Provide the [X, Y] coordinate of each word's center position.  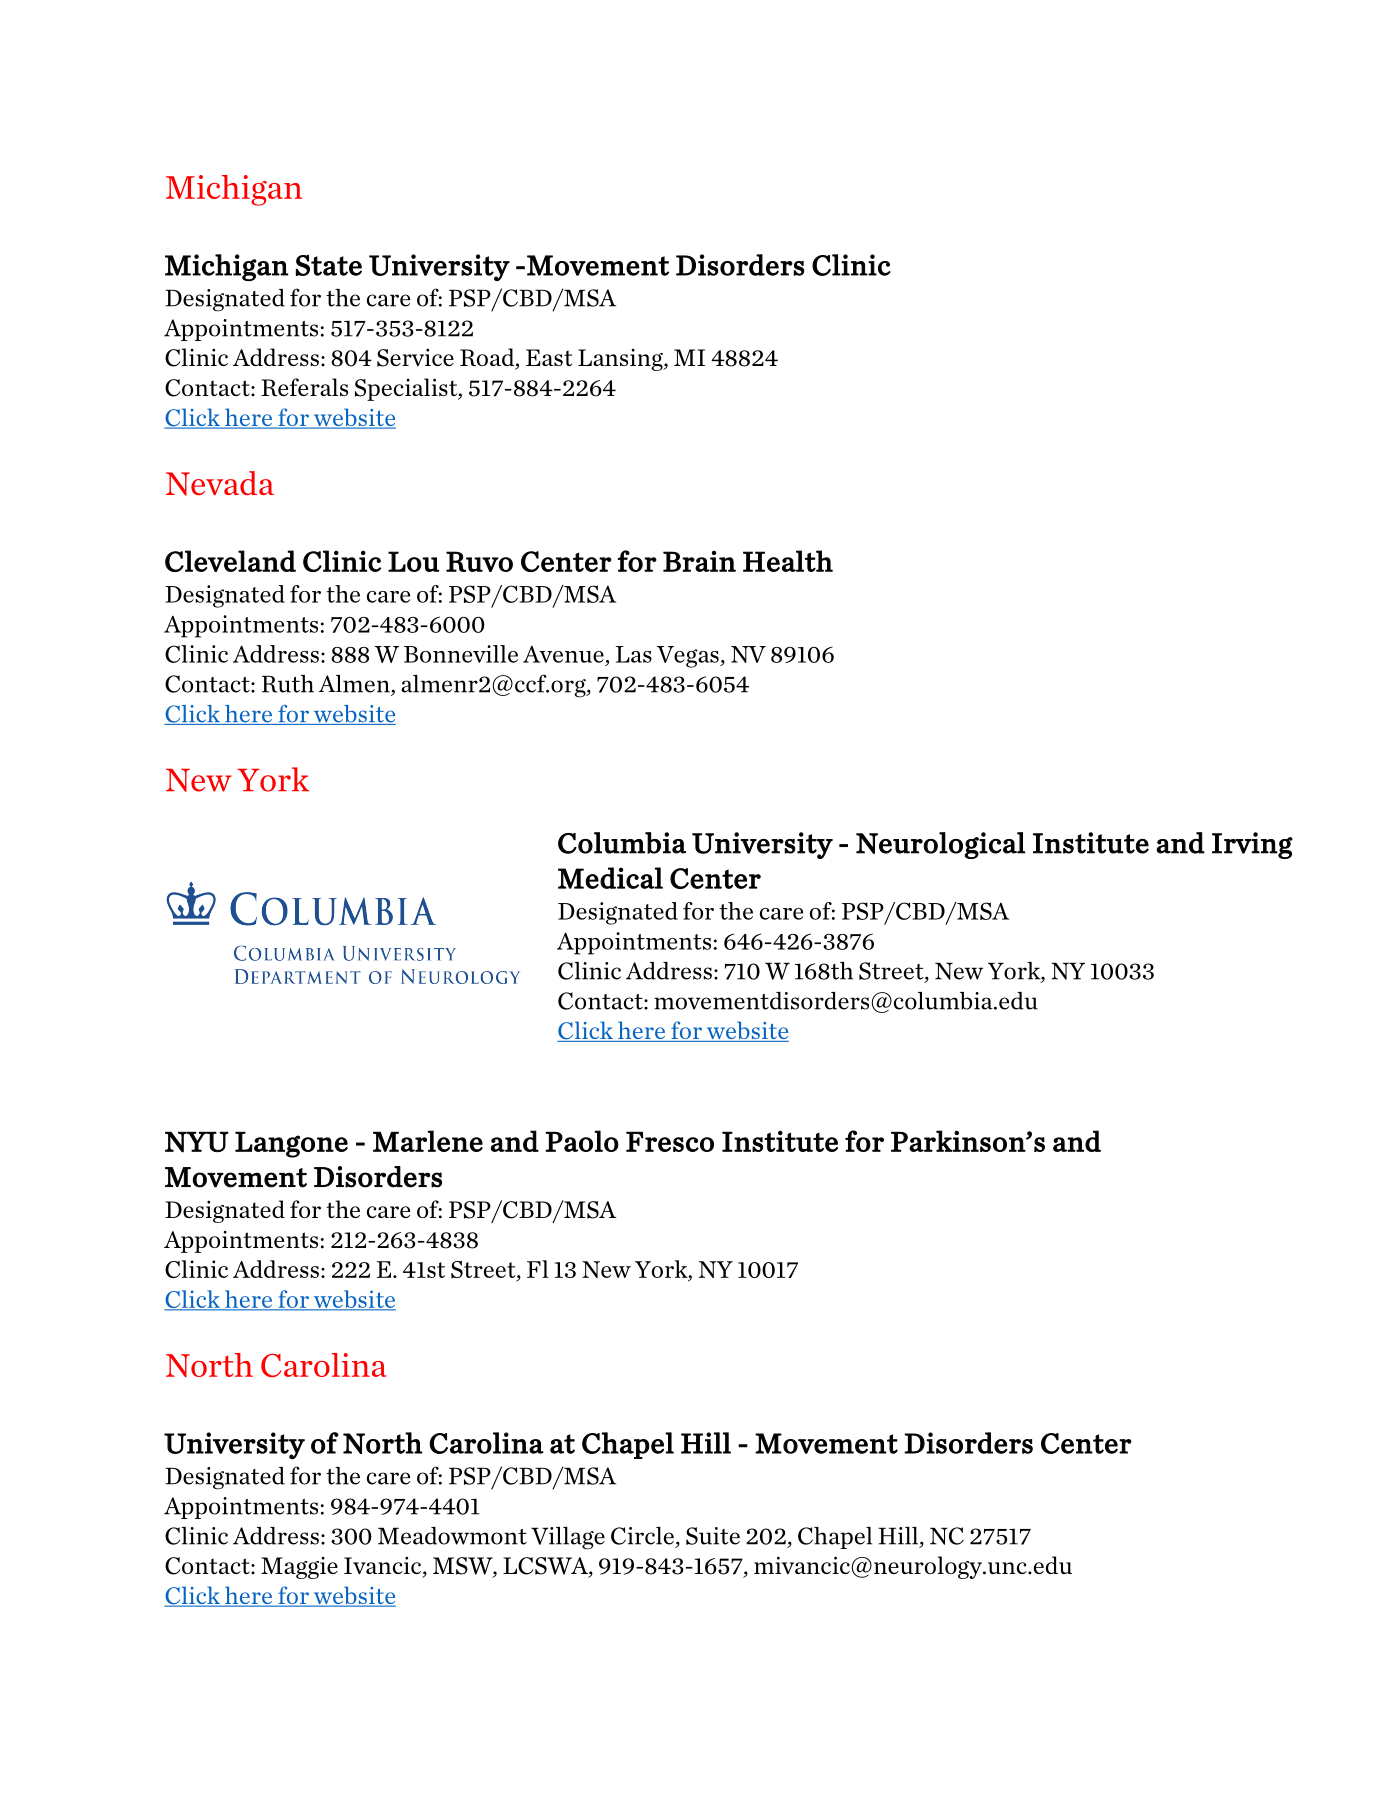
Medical [610, 878]
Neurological [940, 845]
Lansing [621, 360]
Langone [291, 1144]
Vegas [689, 657]
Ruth [288, 684]
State [329, 265]
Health [788, 561]
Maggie [299, 1568]
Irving [1252, 845]
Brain [699, 561]
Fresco [670, 1141]
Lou [413, 561]
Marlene [428, 1141]
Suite [713, 1536]
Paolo [582, 1141]
